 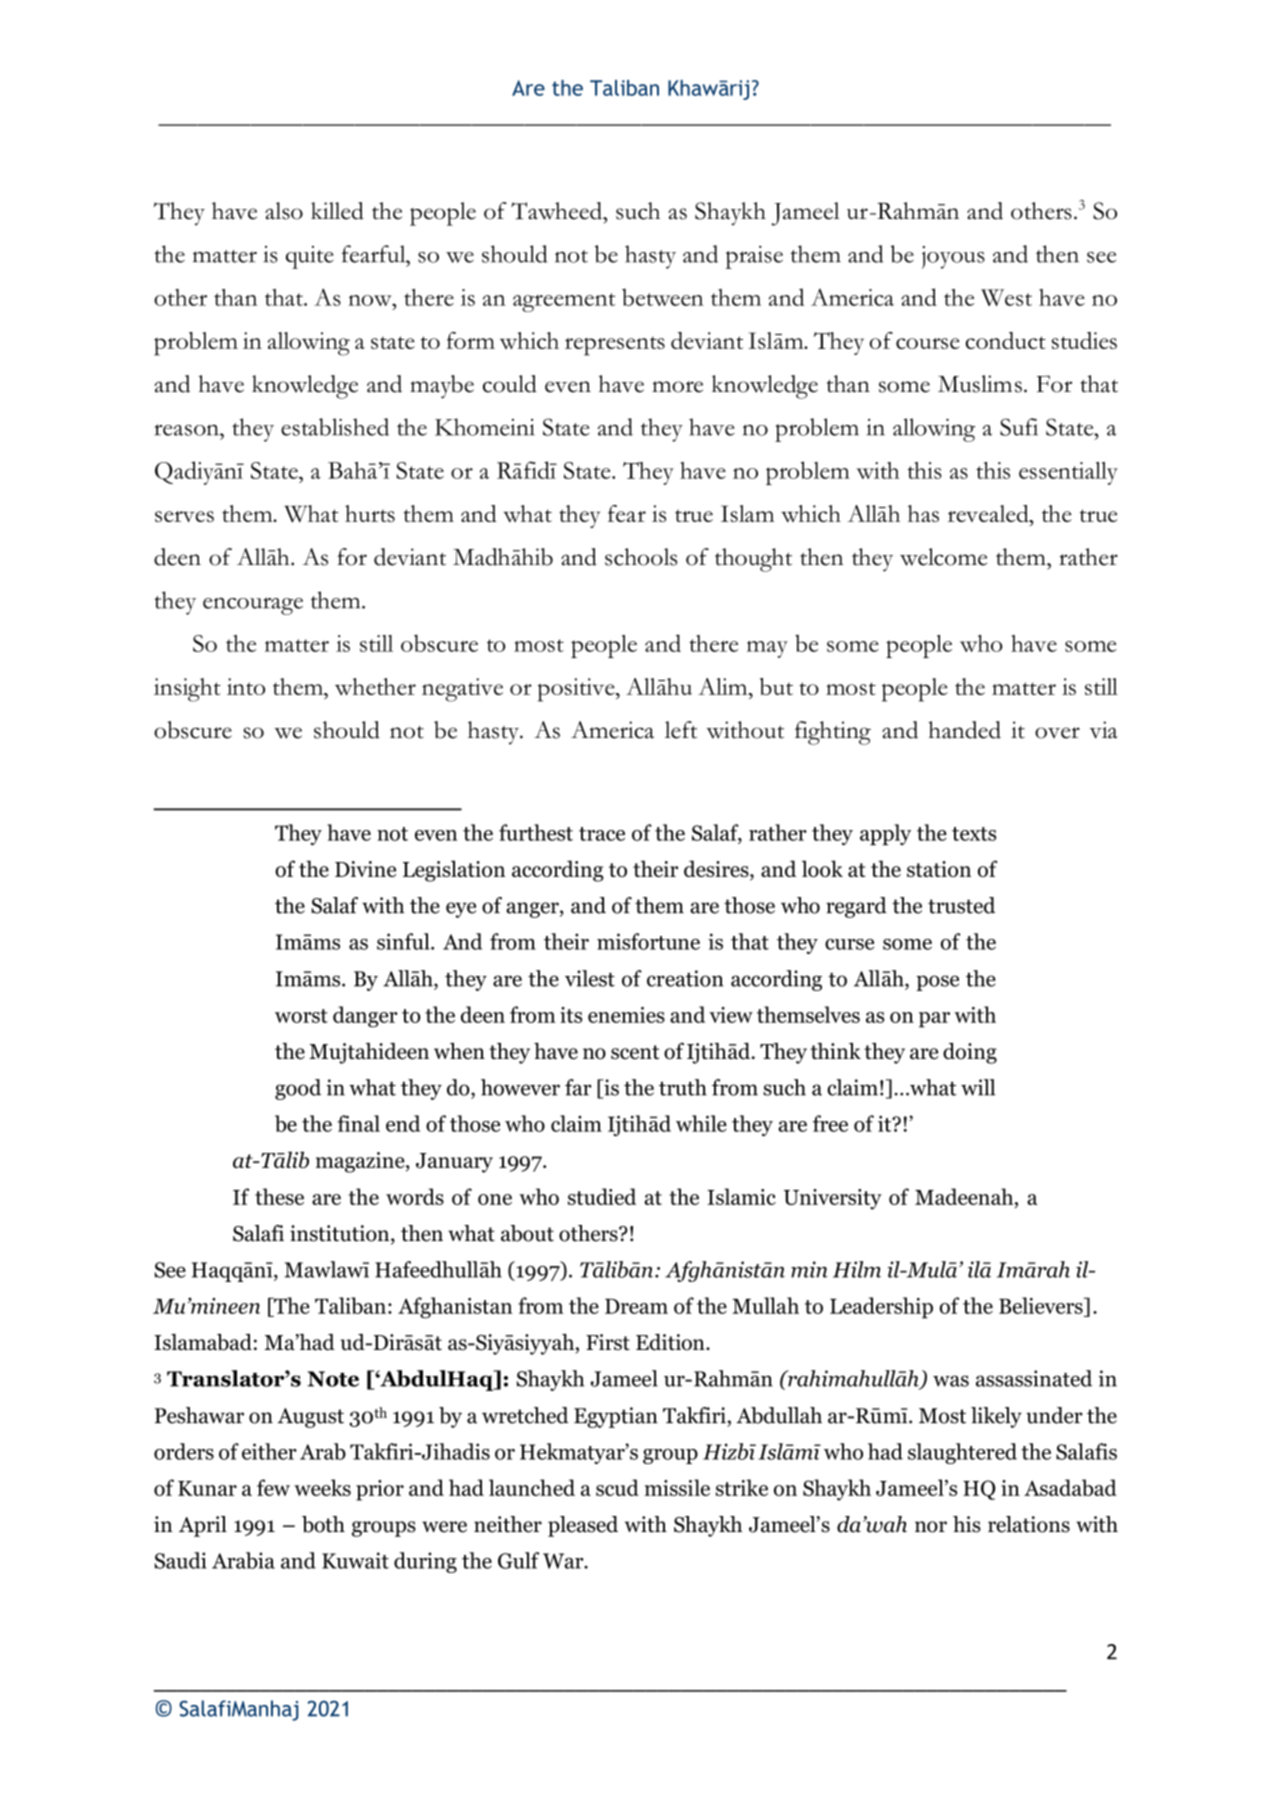 What do you see at coordinates (298, 1089) in the image?
I see `good` at bounding box center [298, 1089].
